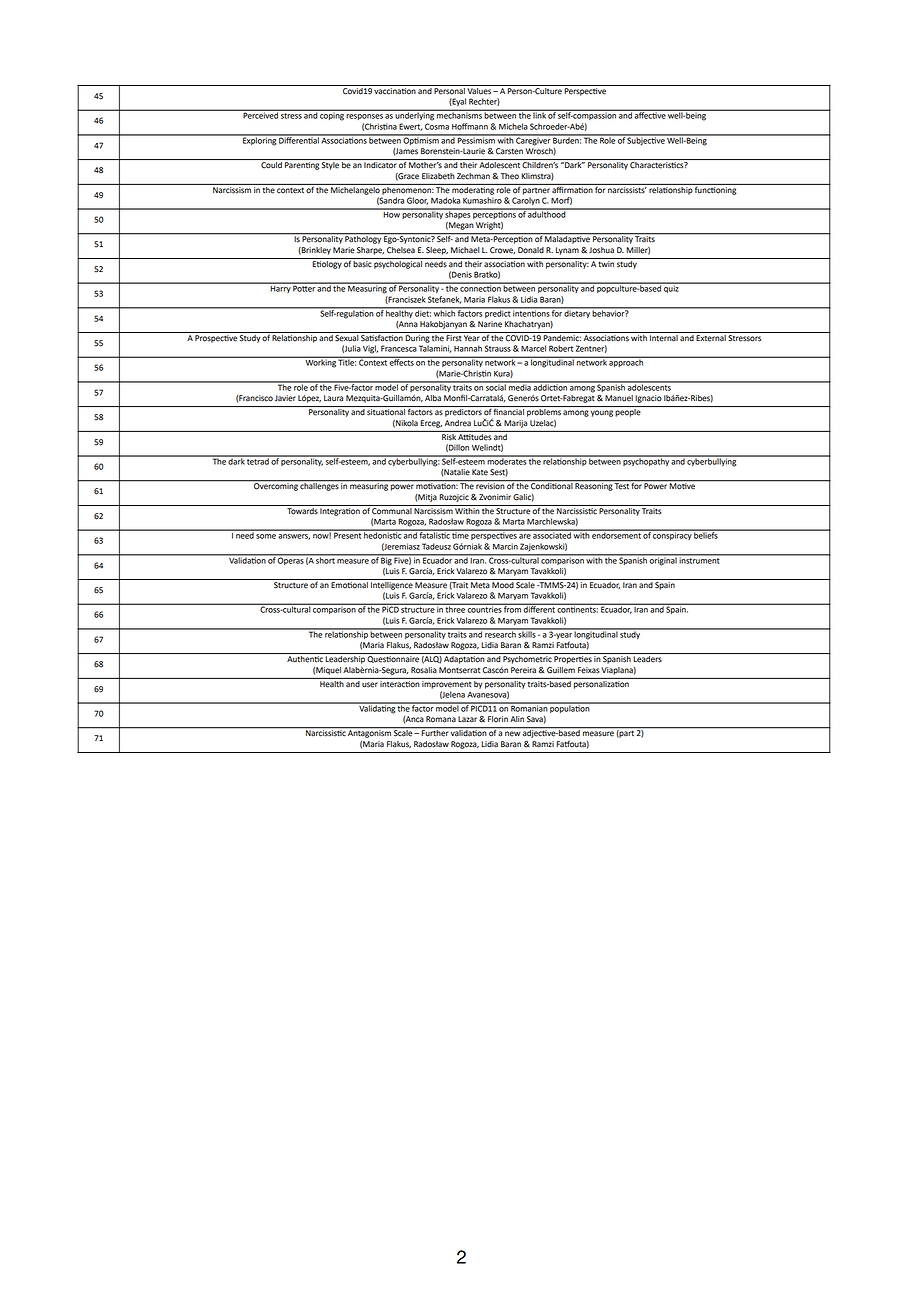  I want to click on Marcin, so click(505, 546).
